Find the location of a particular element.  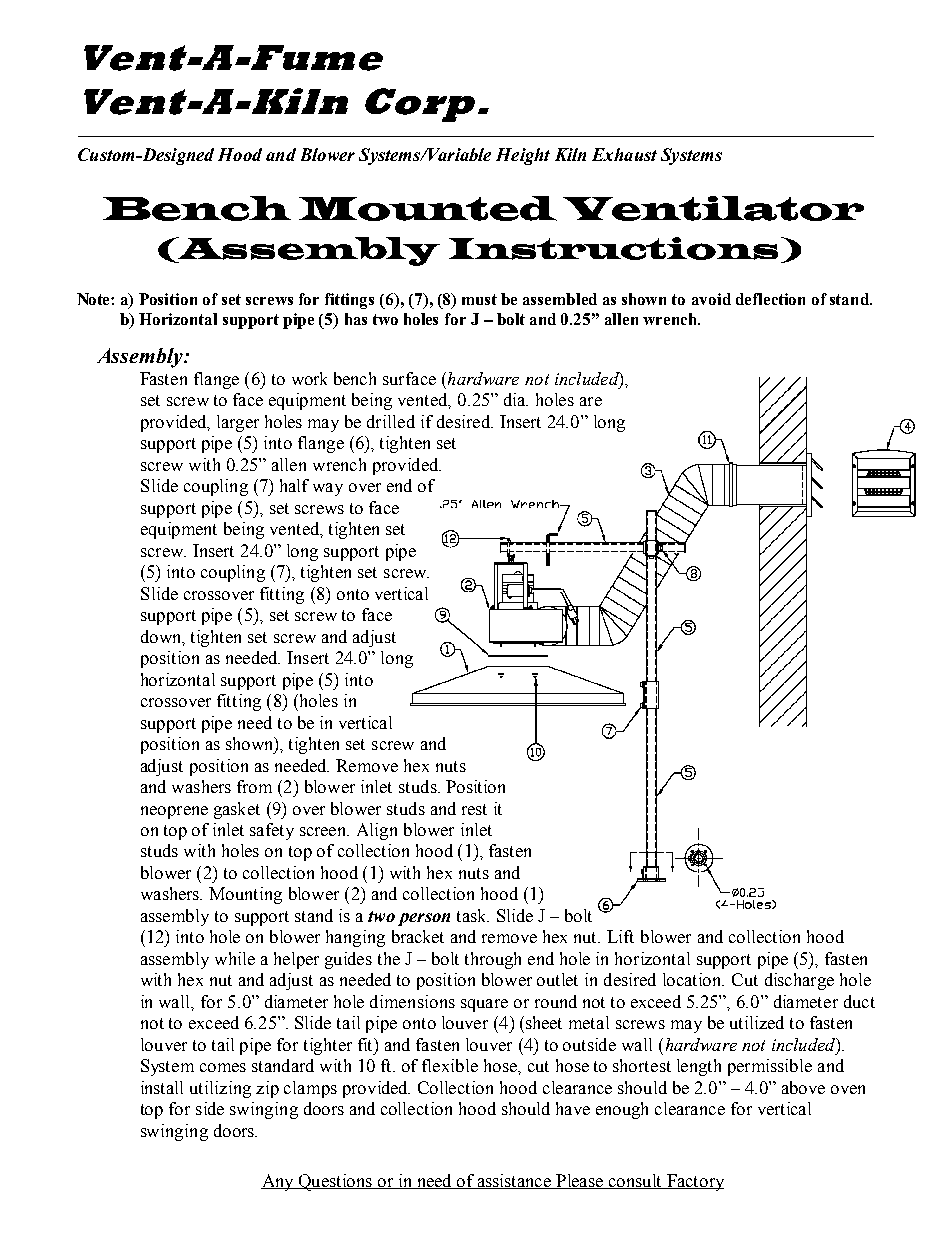

deflection is located at coordinates (770, 299).
